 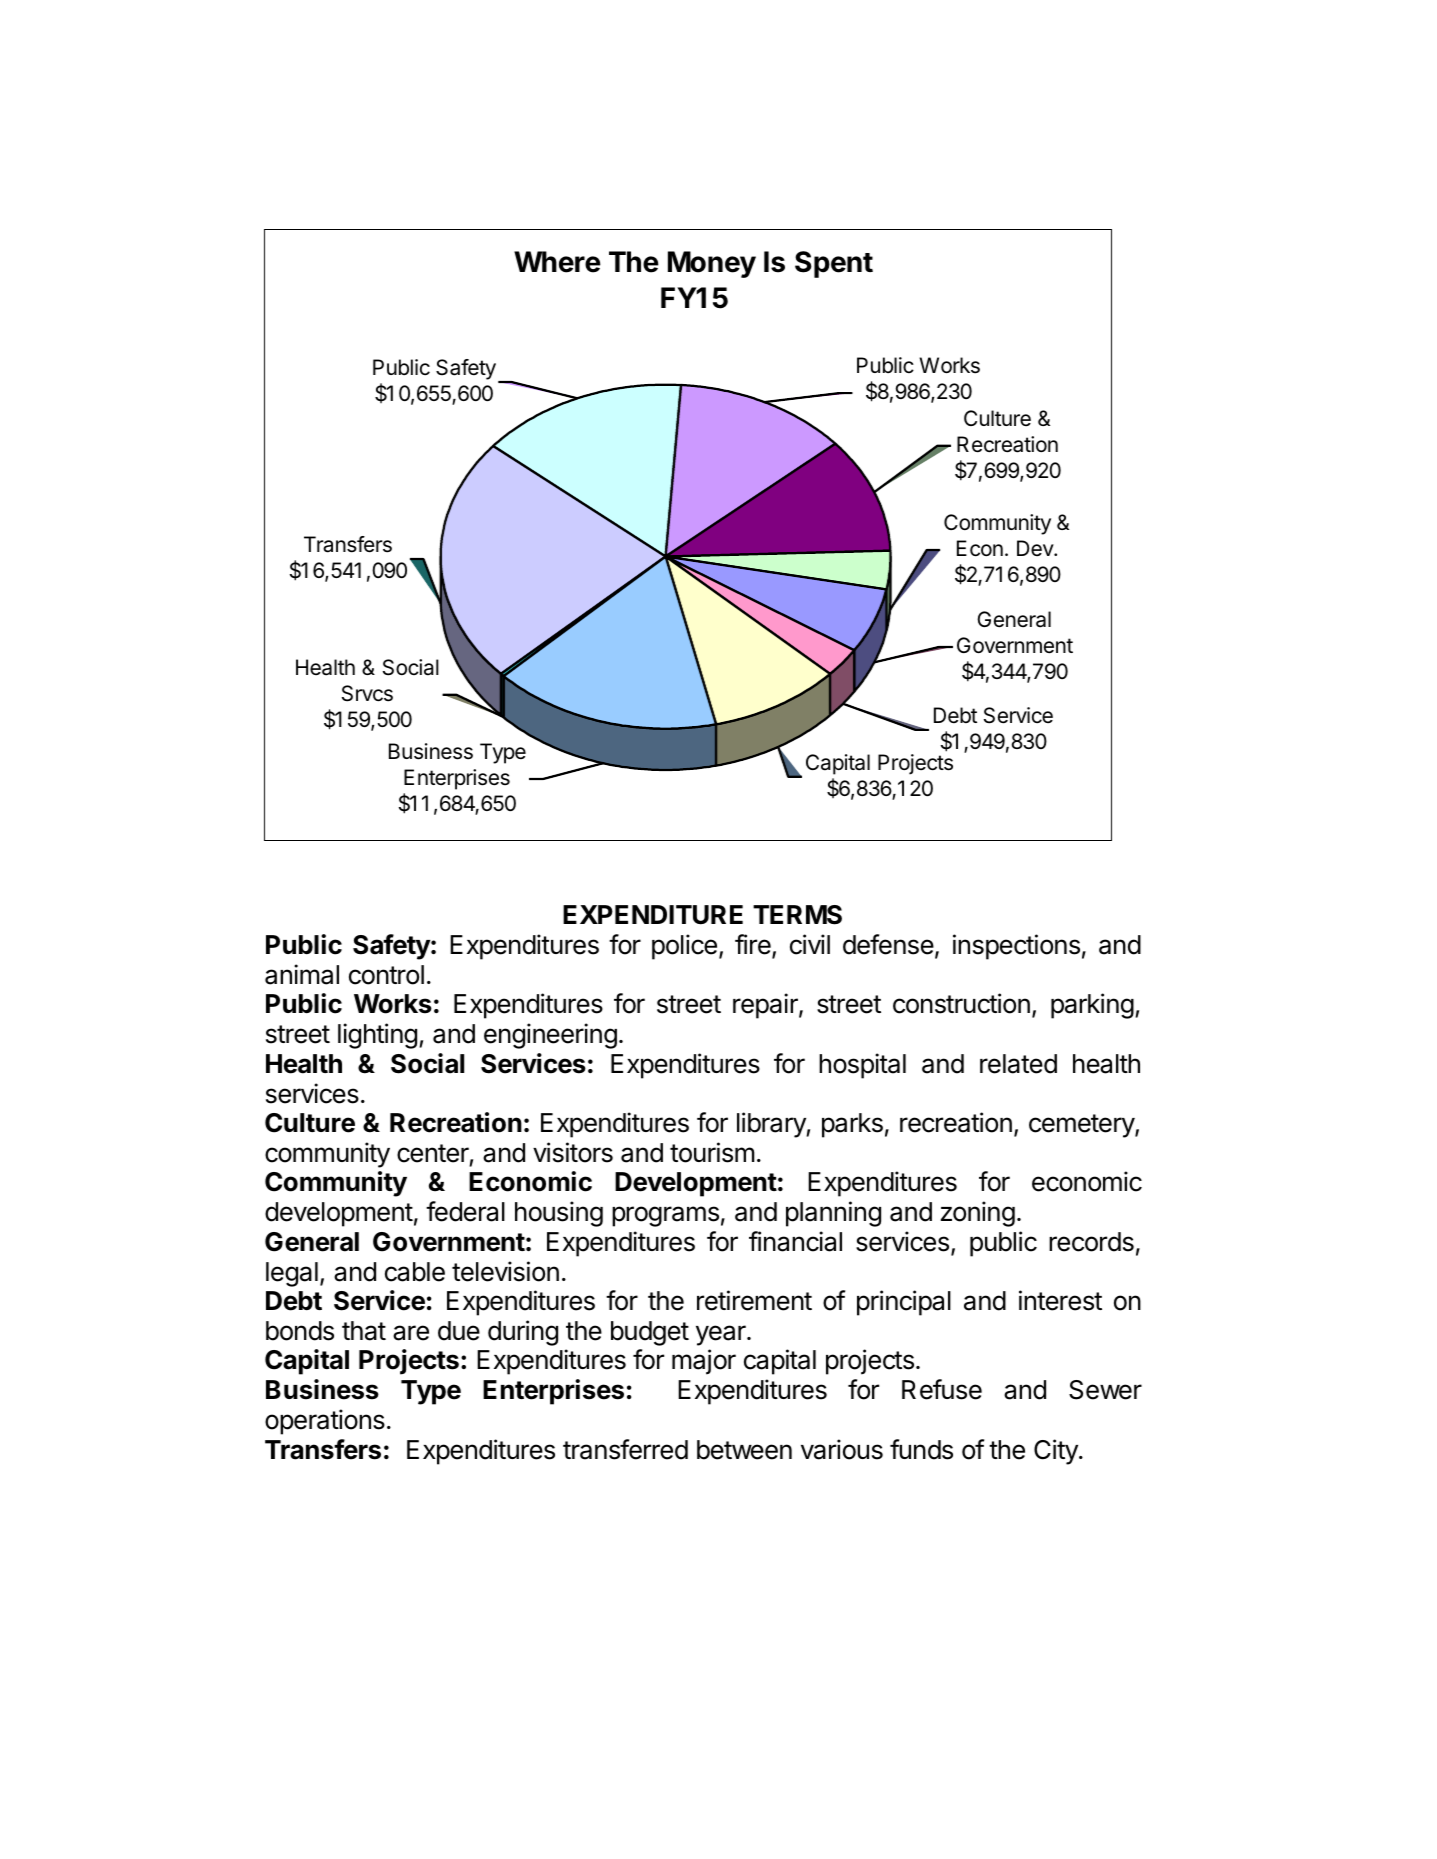 I want to click on inspections, so click(x=1016, y=947).
